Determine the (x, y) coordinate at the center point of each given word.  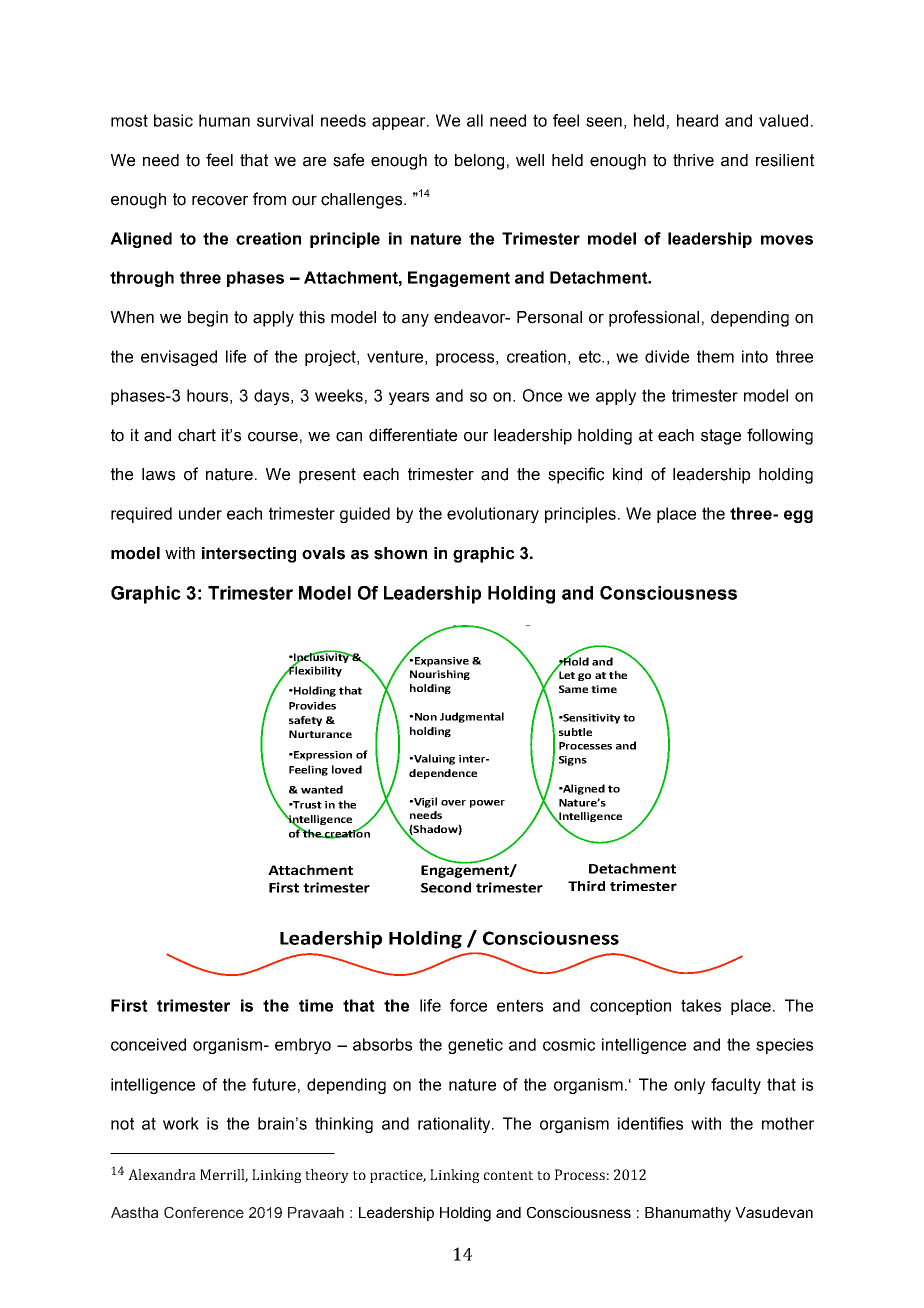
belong (479, 162)
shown (400, 553)
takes (701, 1005)
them (715, 356)
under (200, 513)
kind (627, 474)
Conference (204, 1212)
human (224, 120)
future (274, 1084)
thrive (693, 160)
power (487, 804)
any (415, 320)
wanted (322, 789)
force (468, 1005)
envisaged (179, 358)
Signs (573, 761)
